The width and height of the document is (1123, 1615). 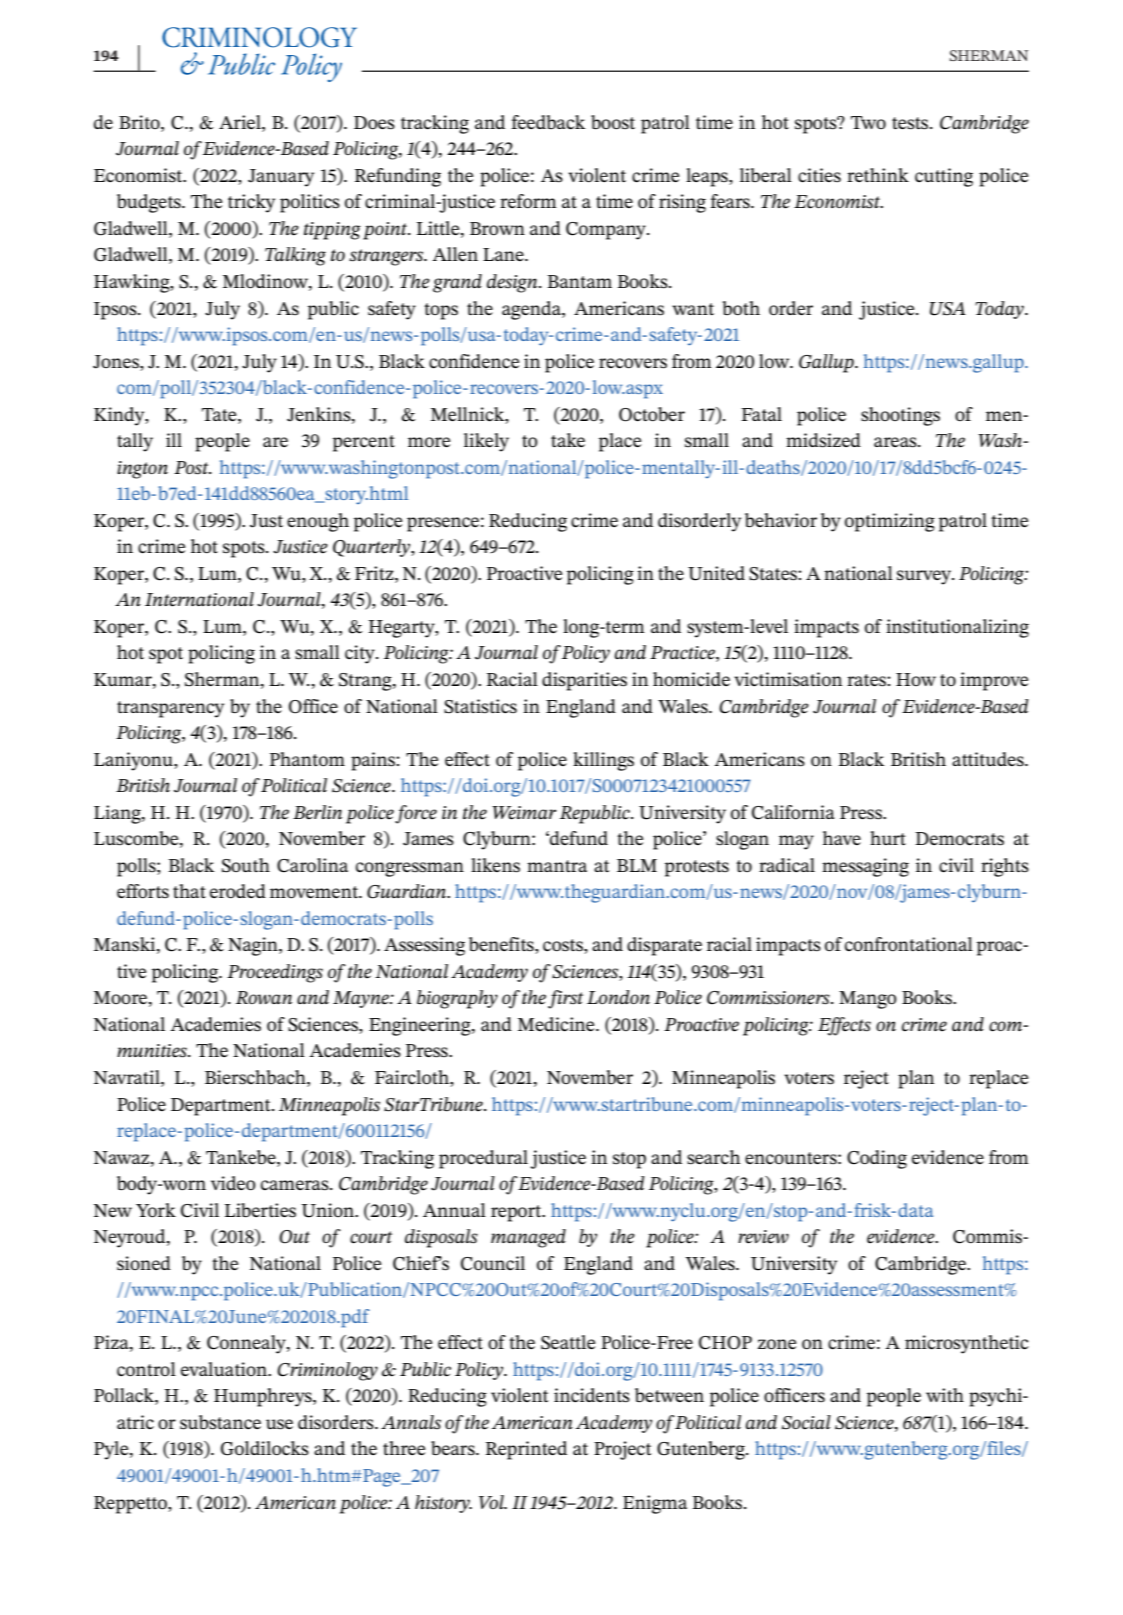 I want to click on hurt, so click(x=888, y=838).
